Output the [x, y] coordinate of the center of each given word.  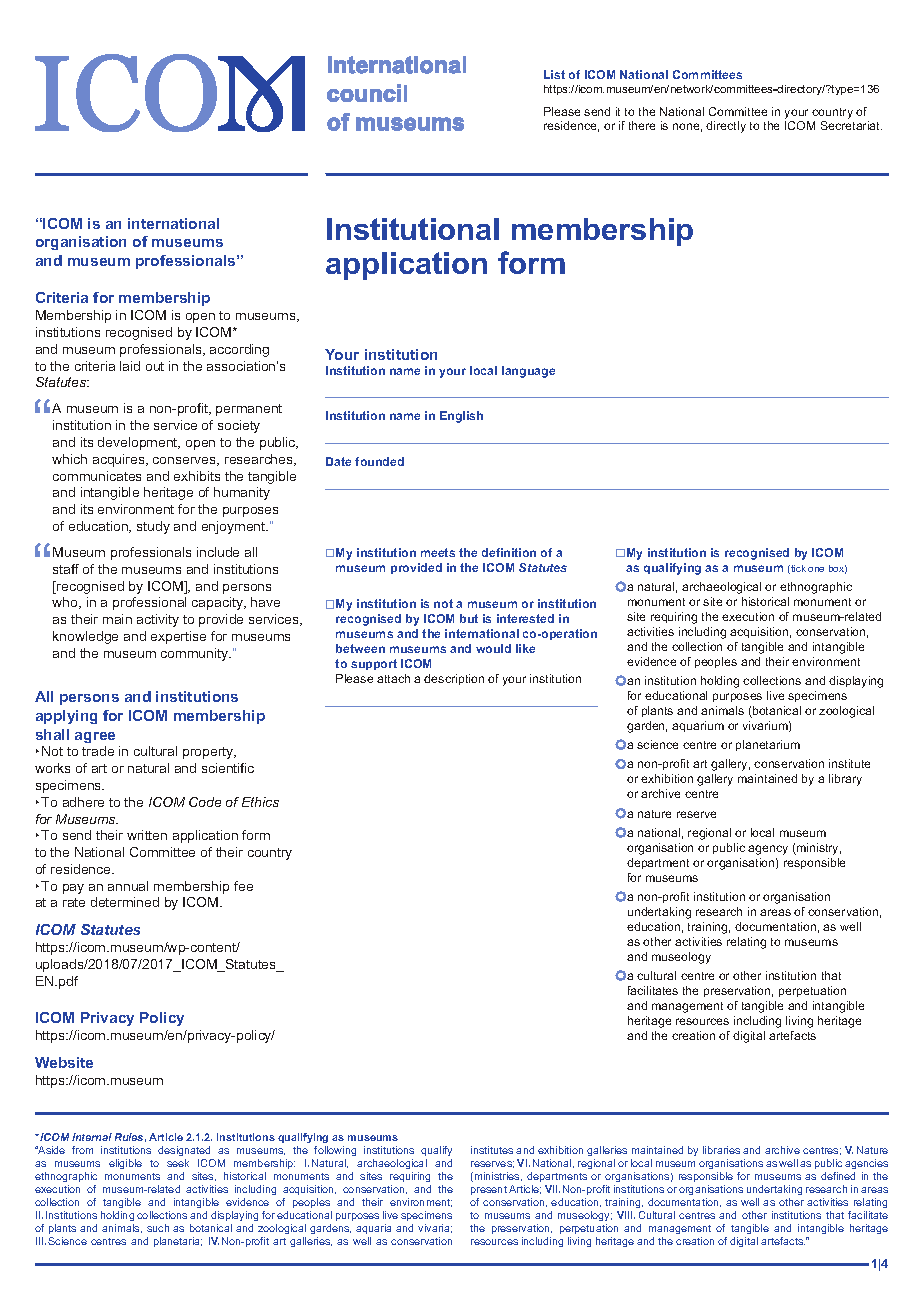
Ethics [260, 802]
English [461, 417]
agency [768, 850]
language [528, 372]
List [554, 74]
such [158, 1228]
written [147, 835]
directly [726, 127]
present [489, 1190]
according [239, 350]
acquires [120, 460]
